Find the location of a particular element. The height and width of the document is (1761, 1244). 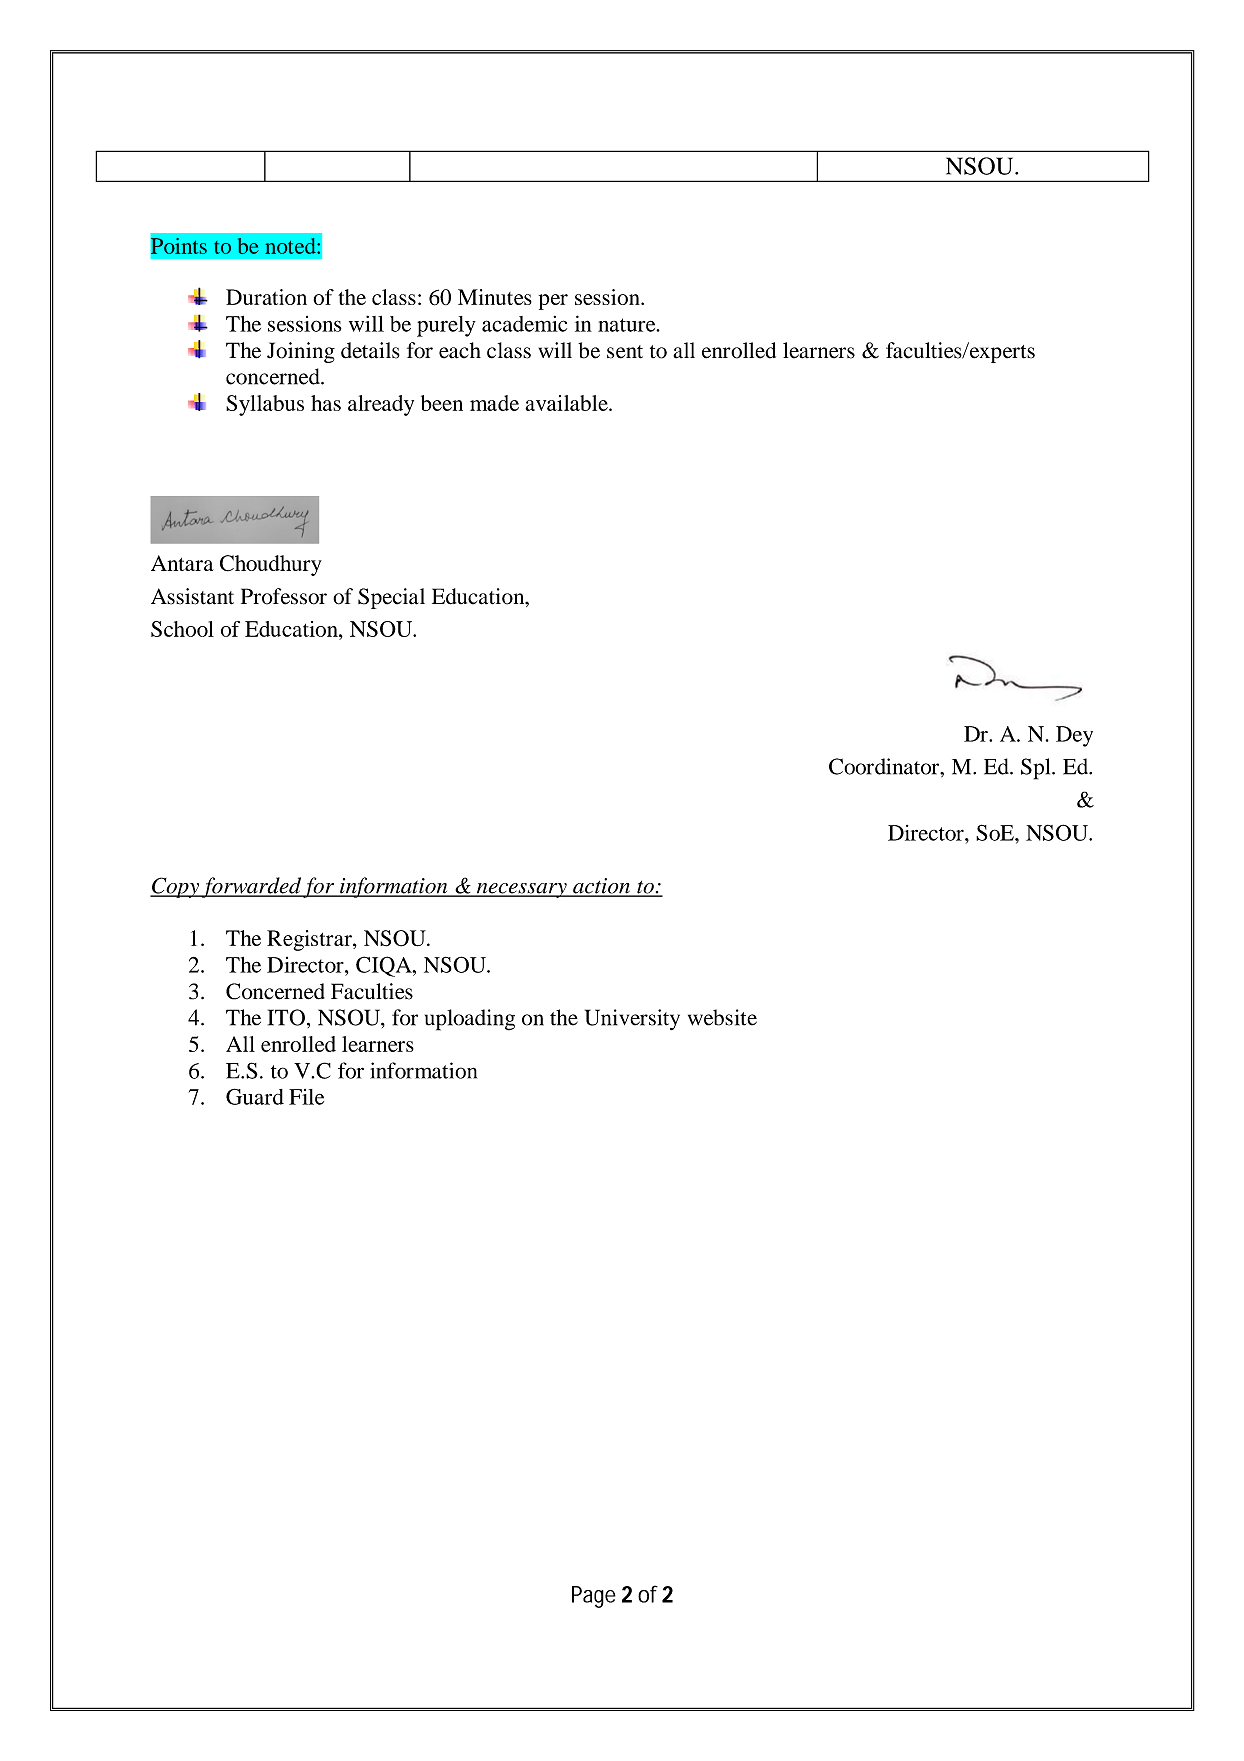

forwarded is located at coordinates (251, 887).
